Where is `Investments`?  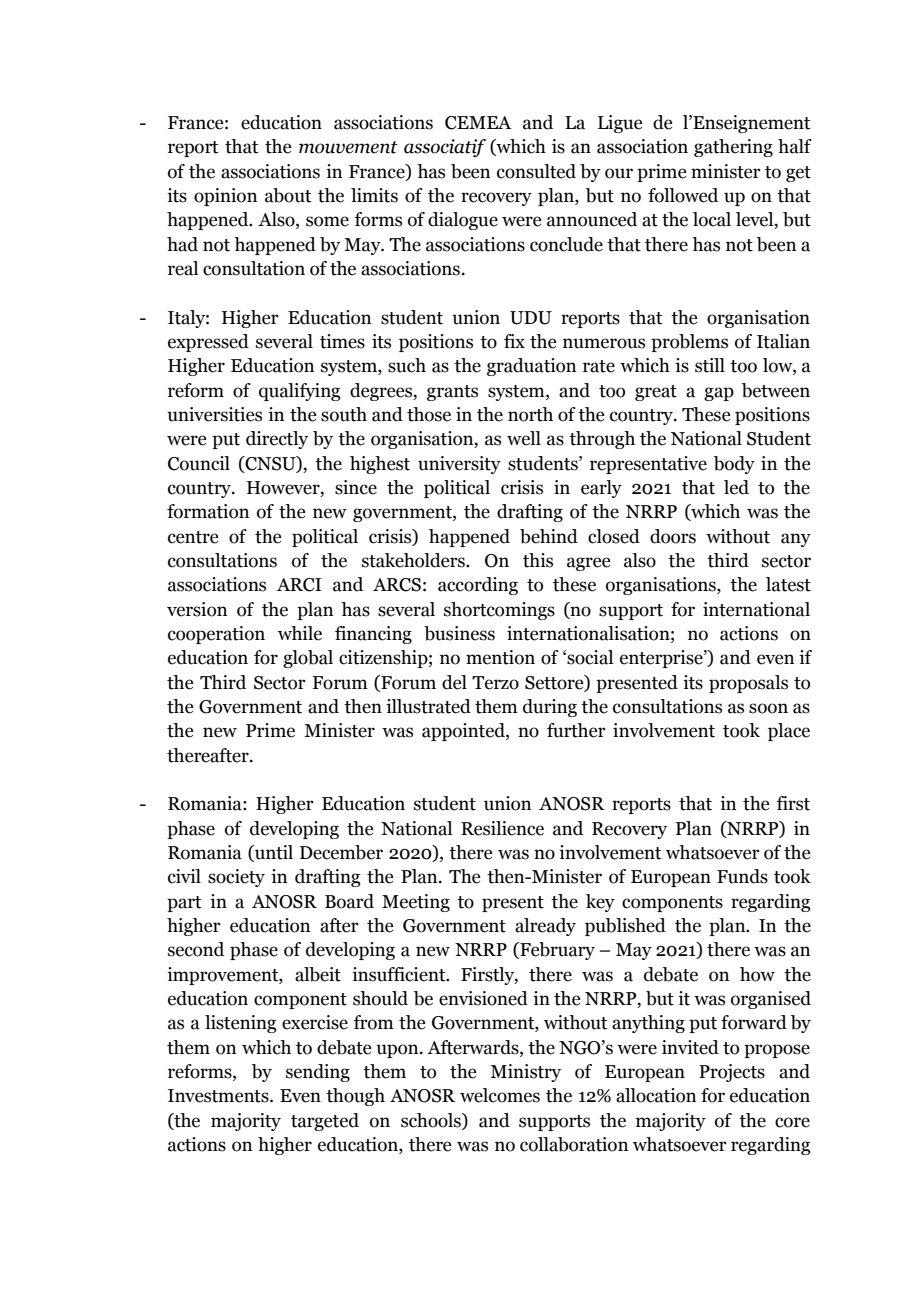
Investments is located at coordinates (219, 1096).
